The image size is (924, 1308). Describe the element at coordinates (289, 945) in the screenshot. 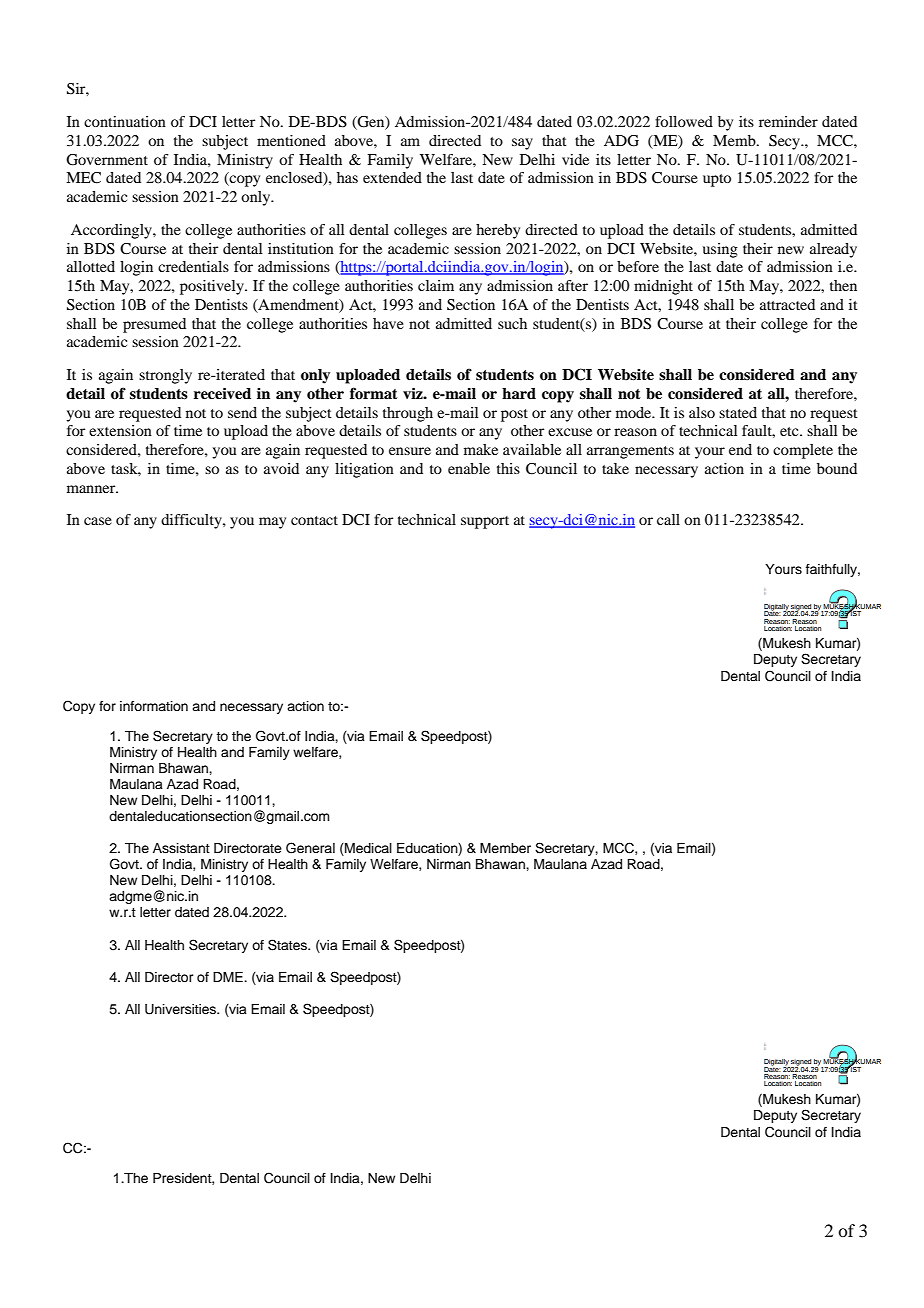

I see `States` at that location.
